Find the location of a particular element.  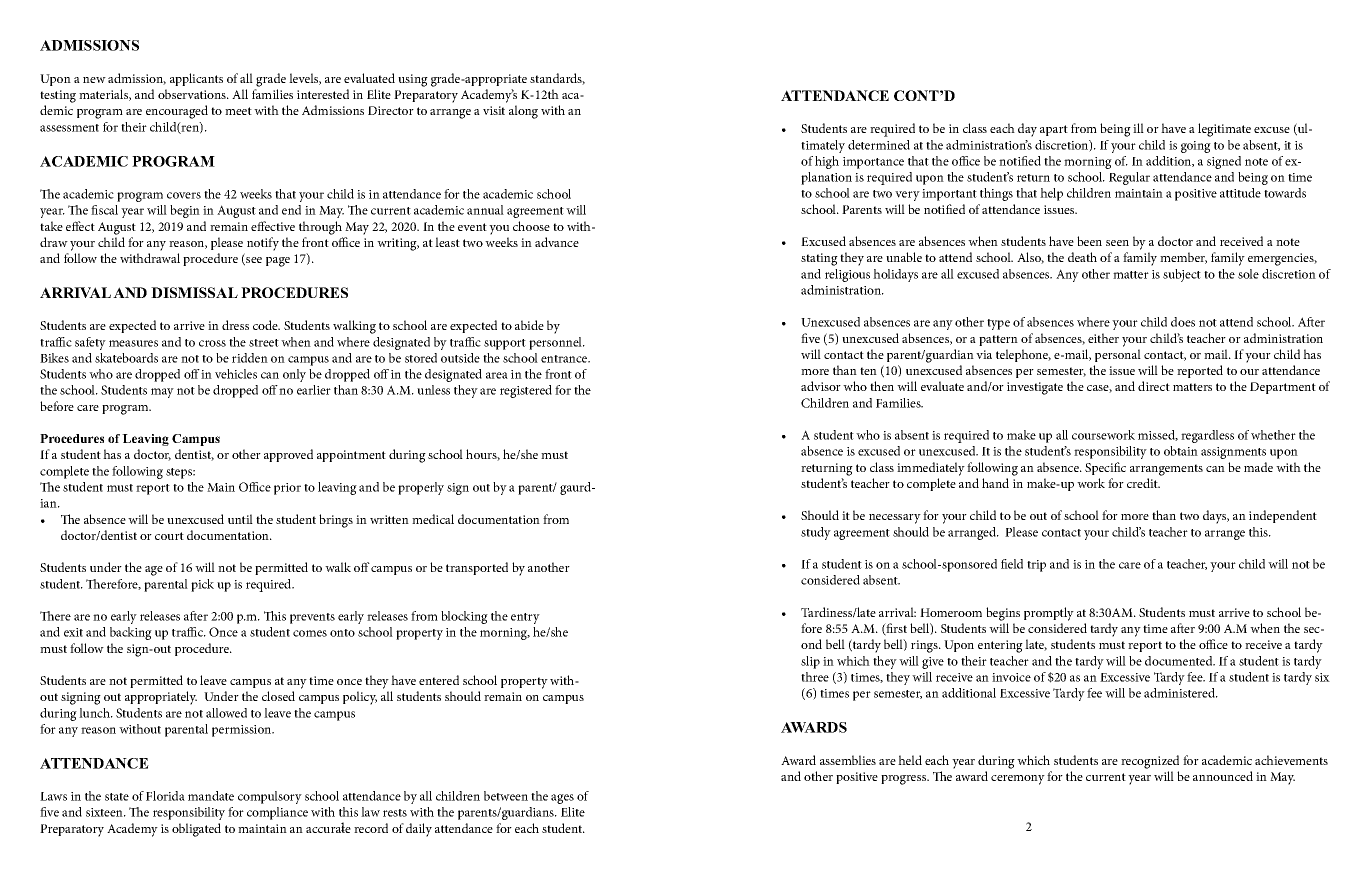

ages is located at coordinates (562, 799).
